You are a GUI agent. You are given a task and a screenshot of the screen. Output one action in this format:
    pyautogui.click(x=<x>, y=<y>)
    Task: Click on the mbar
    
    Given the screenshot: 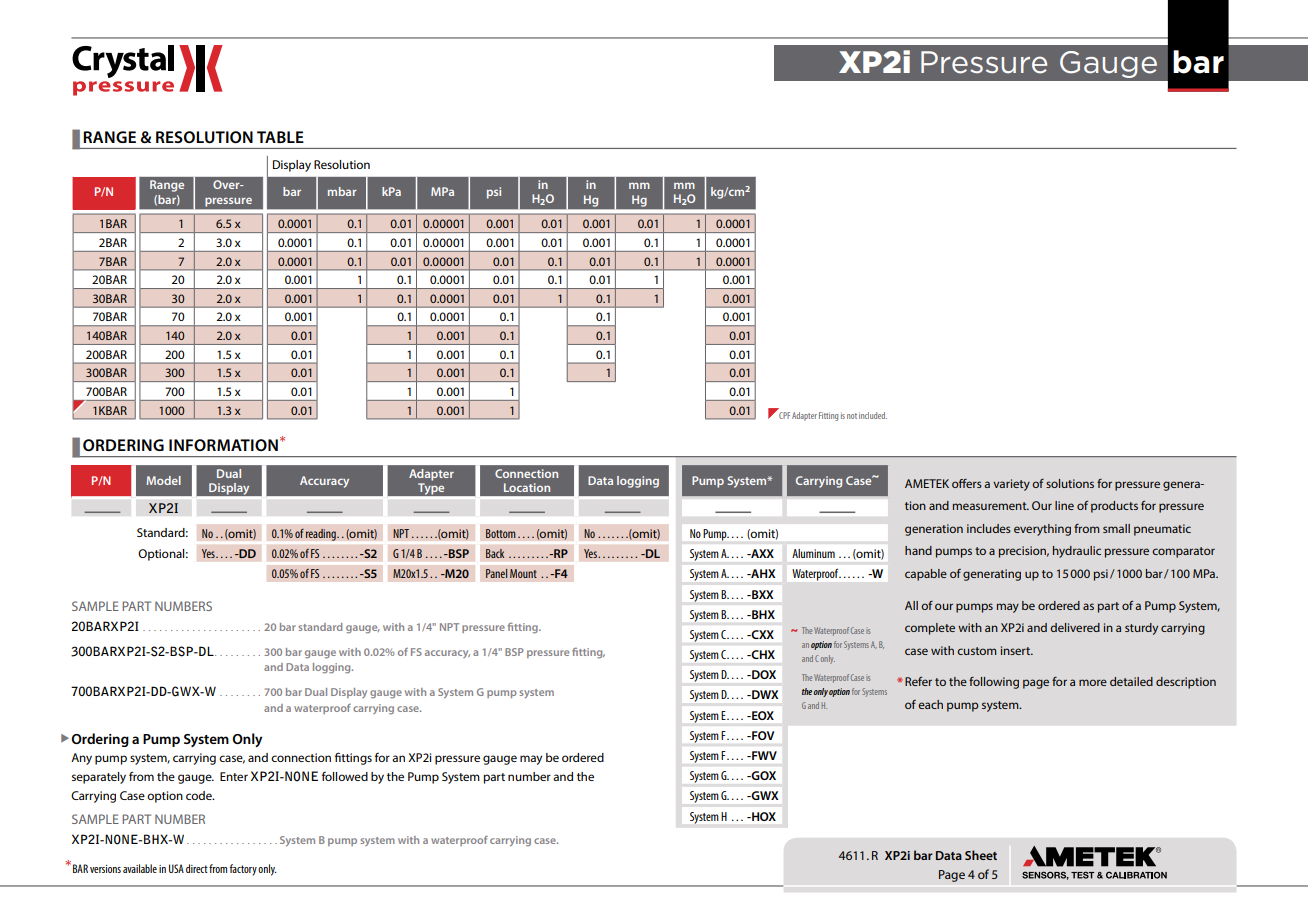 What is the action you would take?
    pyautogui.click(x=342, y=191)
